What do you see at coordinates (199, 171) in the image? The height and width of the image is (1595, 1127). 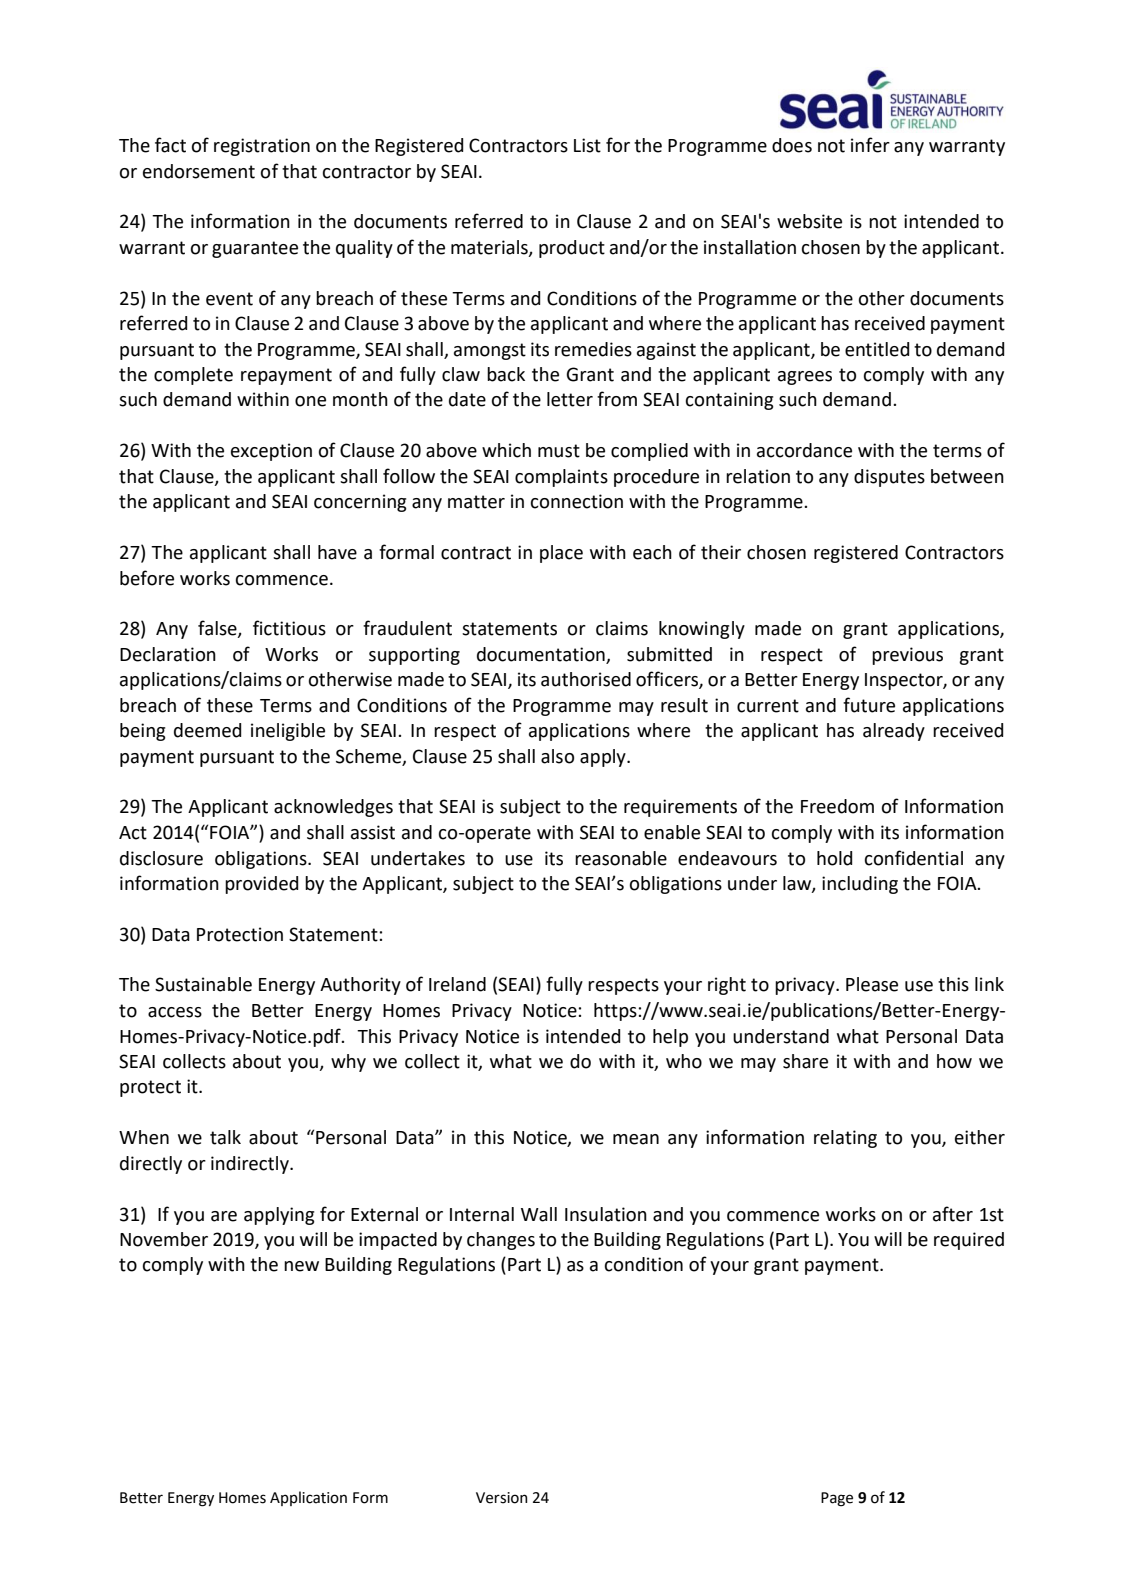 I see `endorsement` at bounding box center [199, 171].
